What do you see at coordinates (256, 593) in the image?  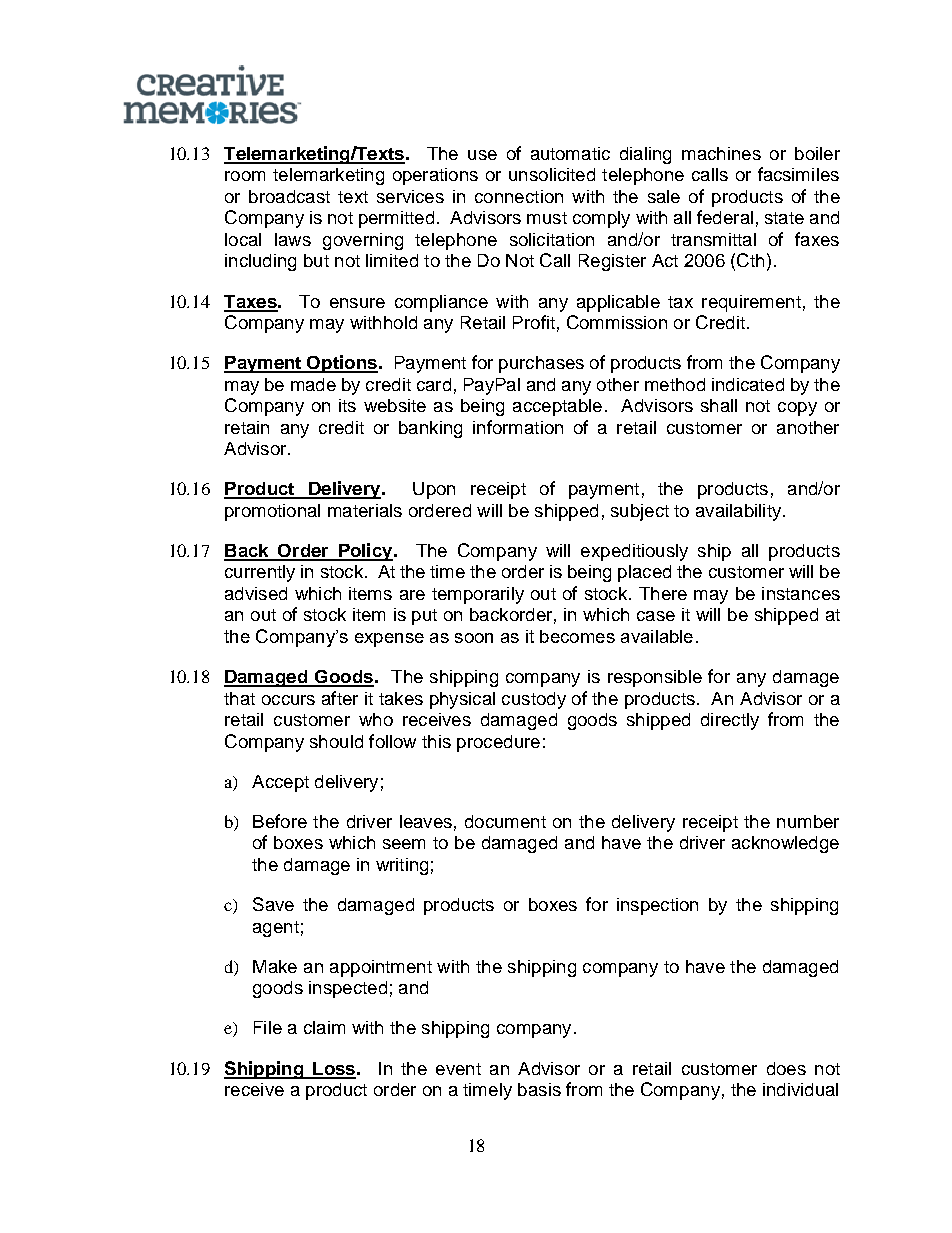 I see `advised` at bounding box center [256, 593].
